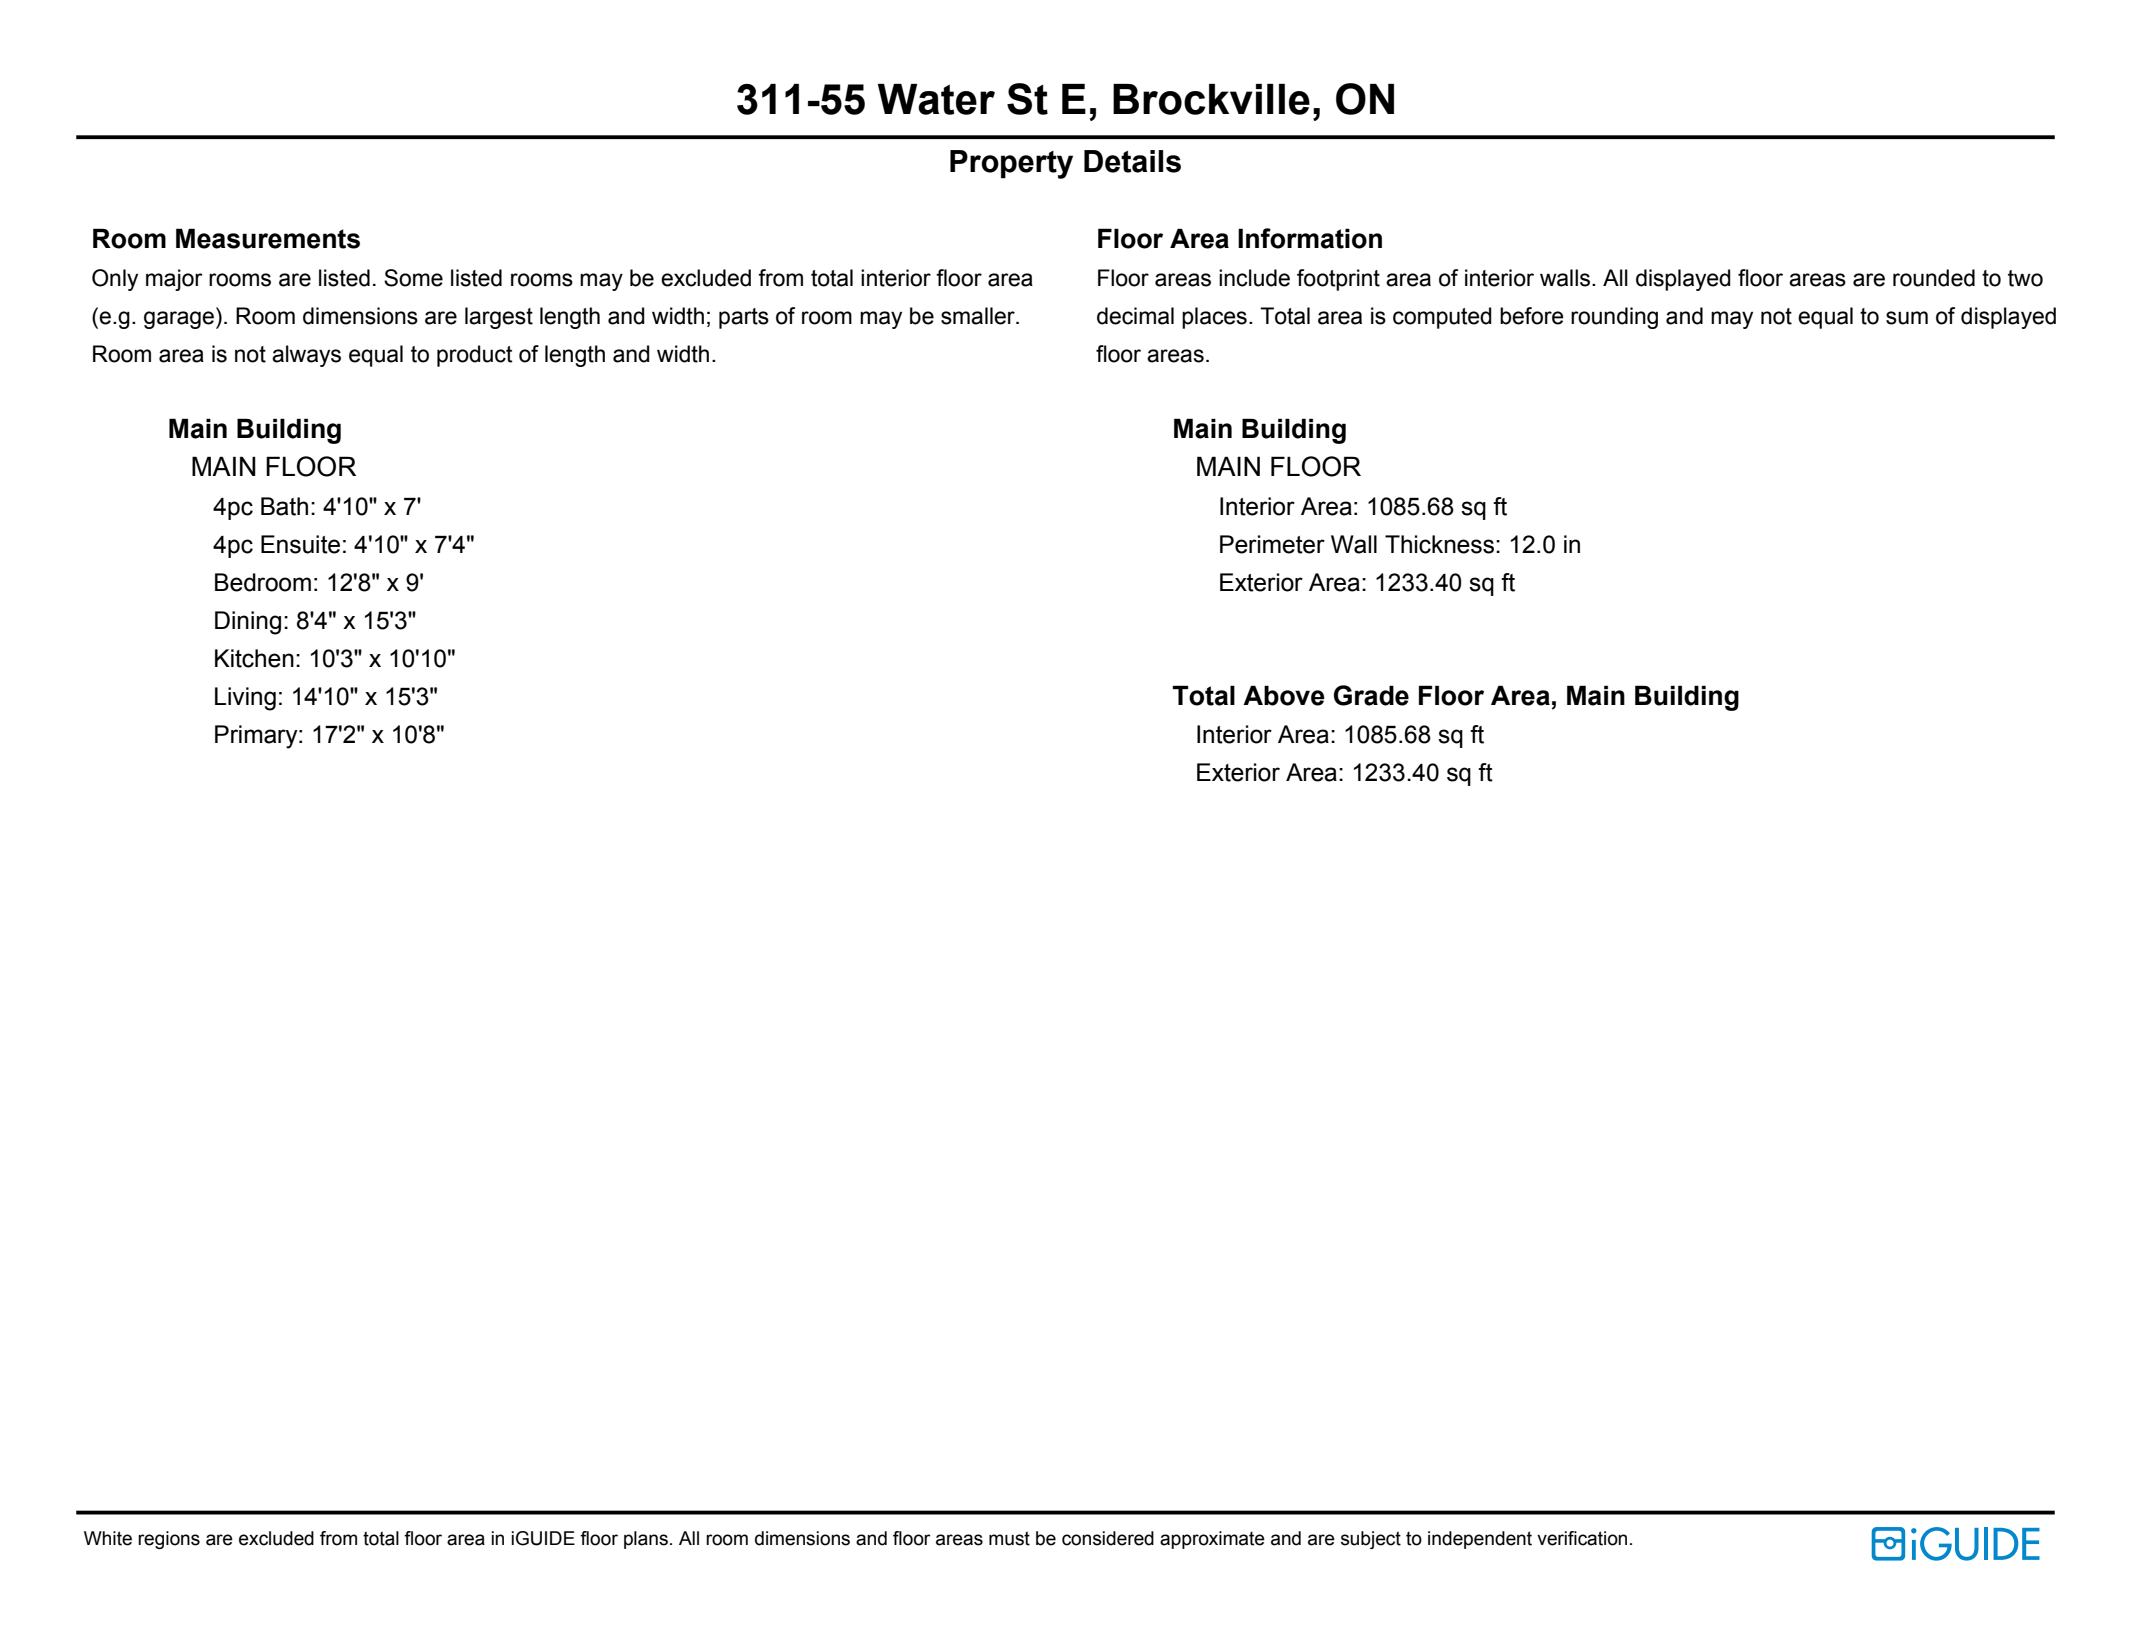 The width and height of the page is (2131, 1646). What do you see at coordinates (1011, 164) in the page?
I see `Property` at bounding box center [1011, 164].
